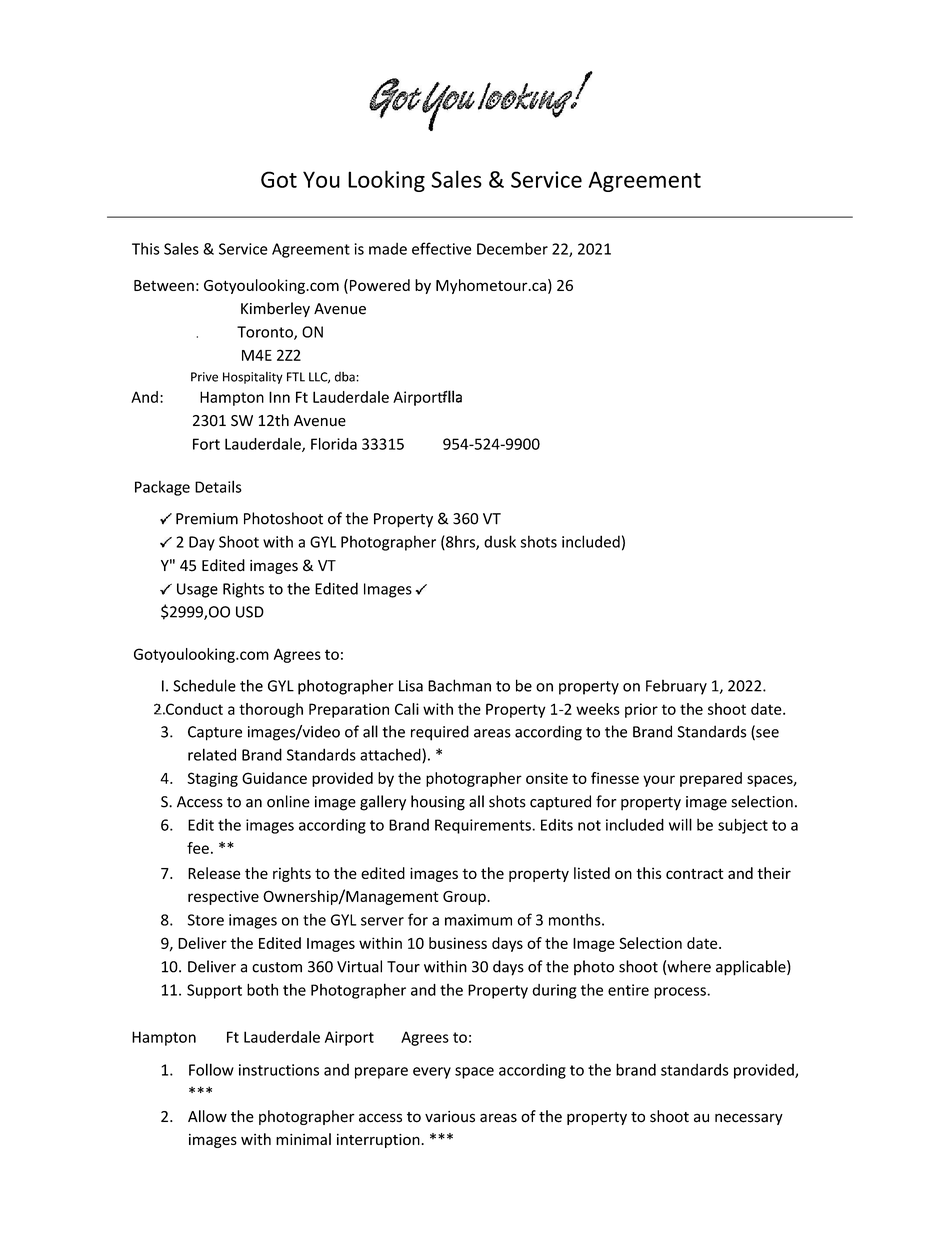 The width and height of the document is (952, 1233). Describe the element at coordinates (484, 826) in the document. I see `Requirements` at that location.
